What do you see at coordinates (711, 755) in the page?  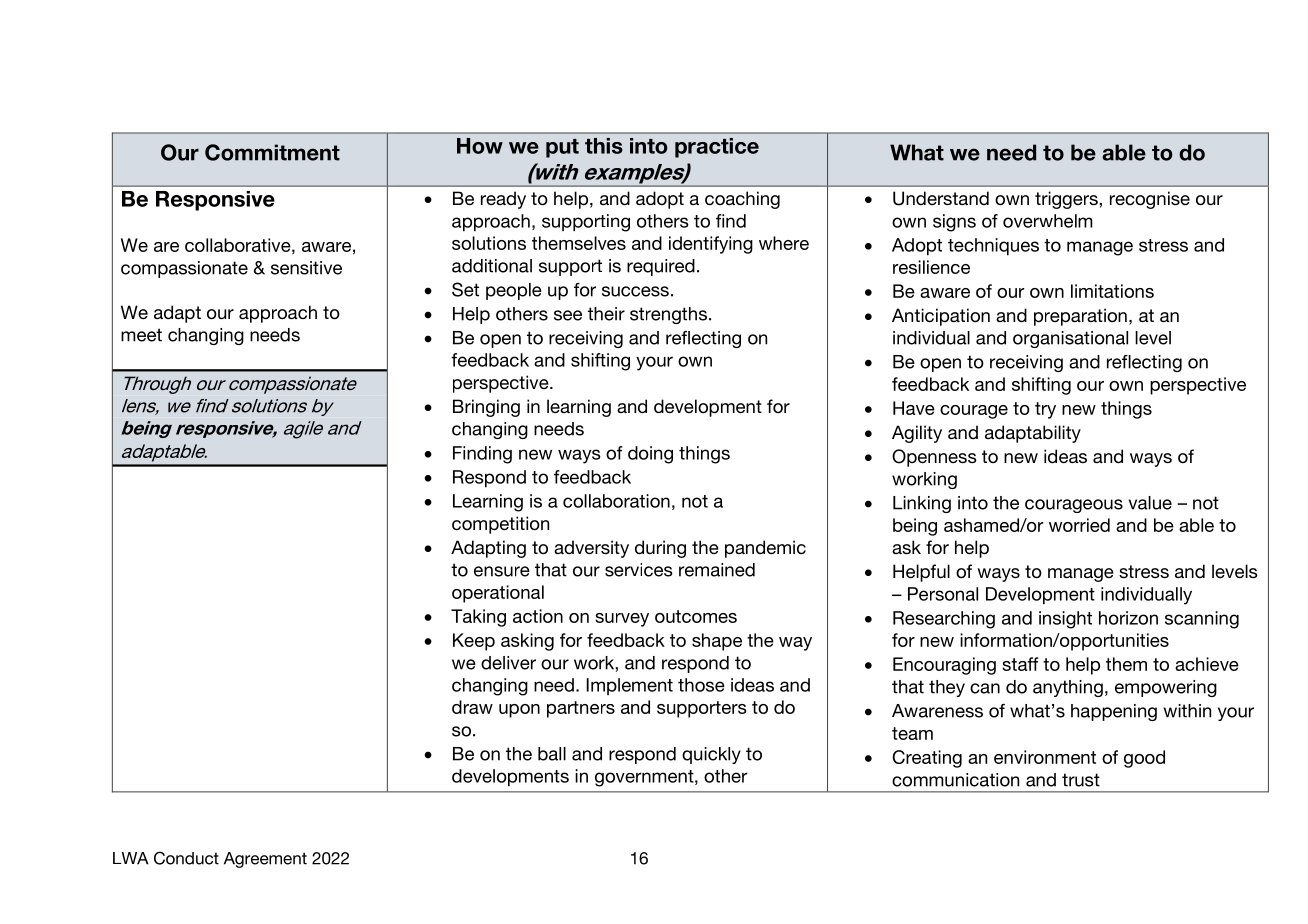 I see `quickly` at bounding box center [711, 755].
